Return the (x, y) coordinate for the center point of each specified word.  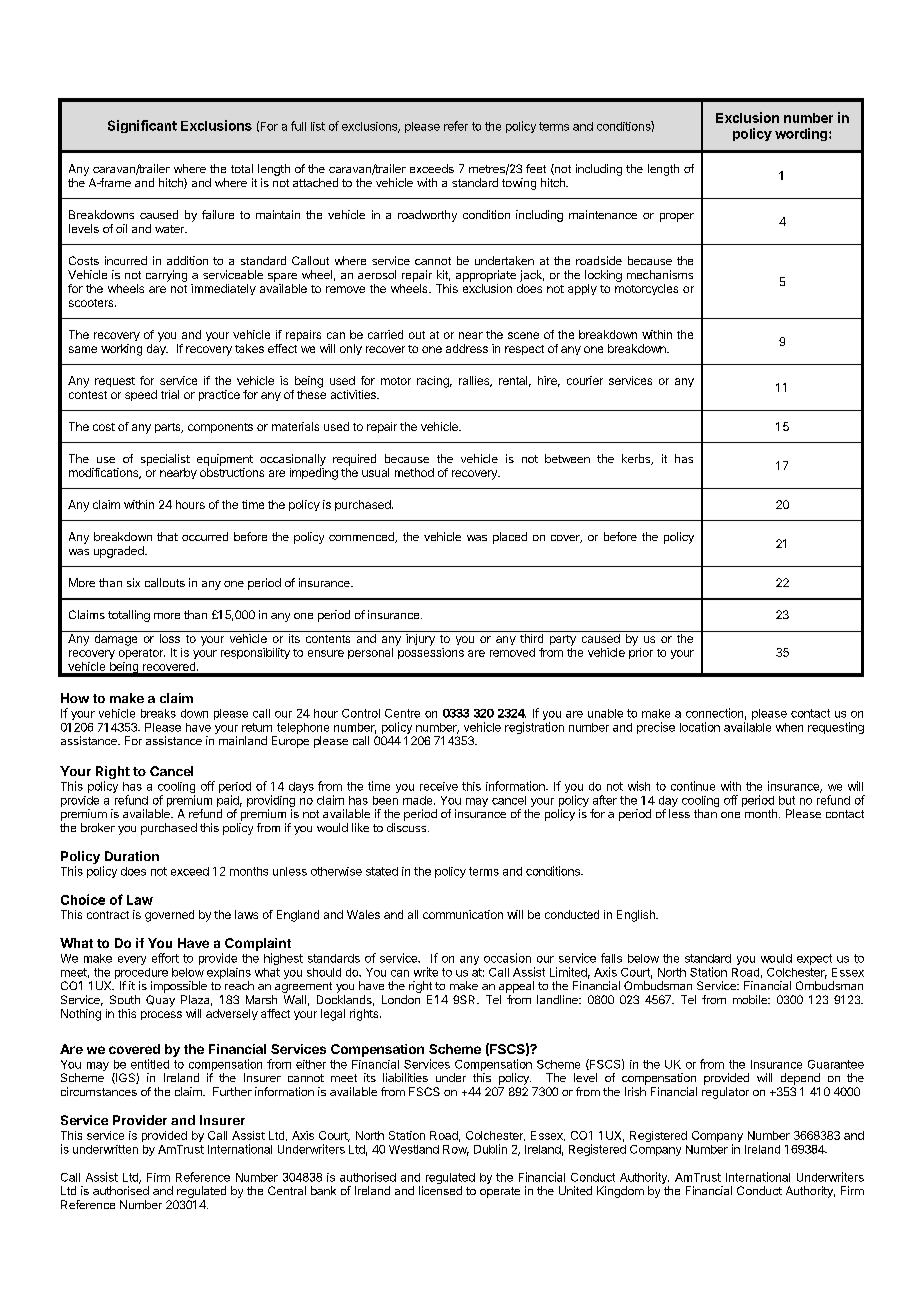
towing (519, 184)
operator (142, 654)
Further (232, 1091)
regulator (725, 1093)
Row (456, 1150)
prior (641, 653)
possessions (431, 653)
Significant (142, 126)
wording (802, 134)
